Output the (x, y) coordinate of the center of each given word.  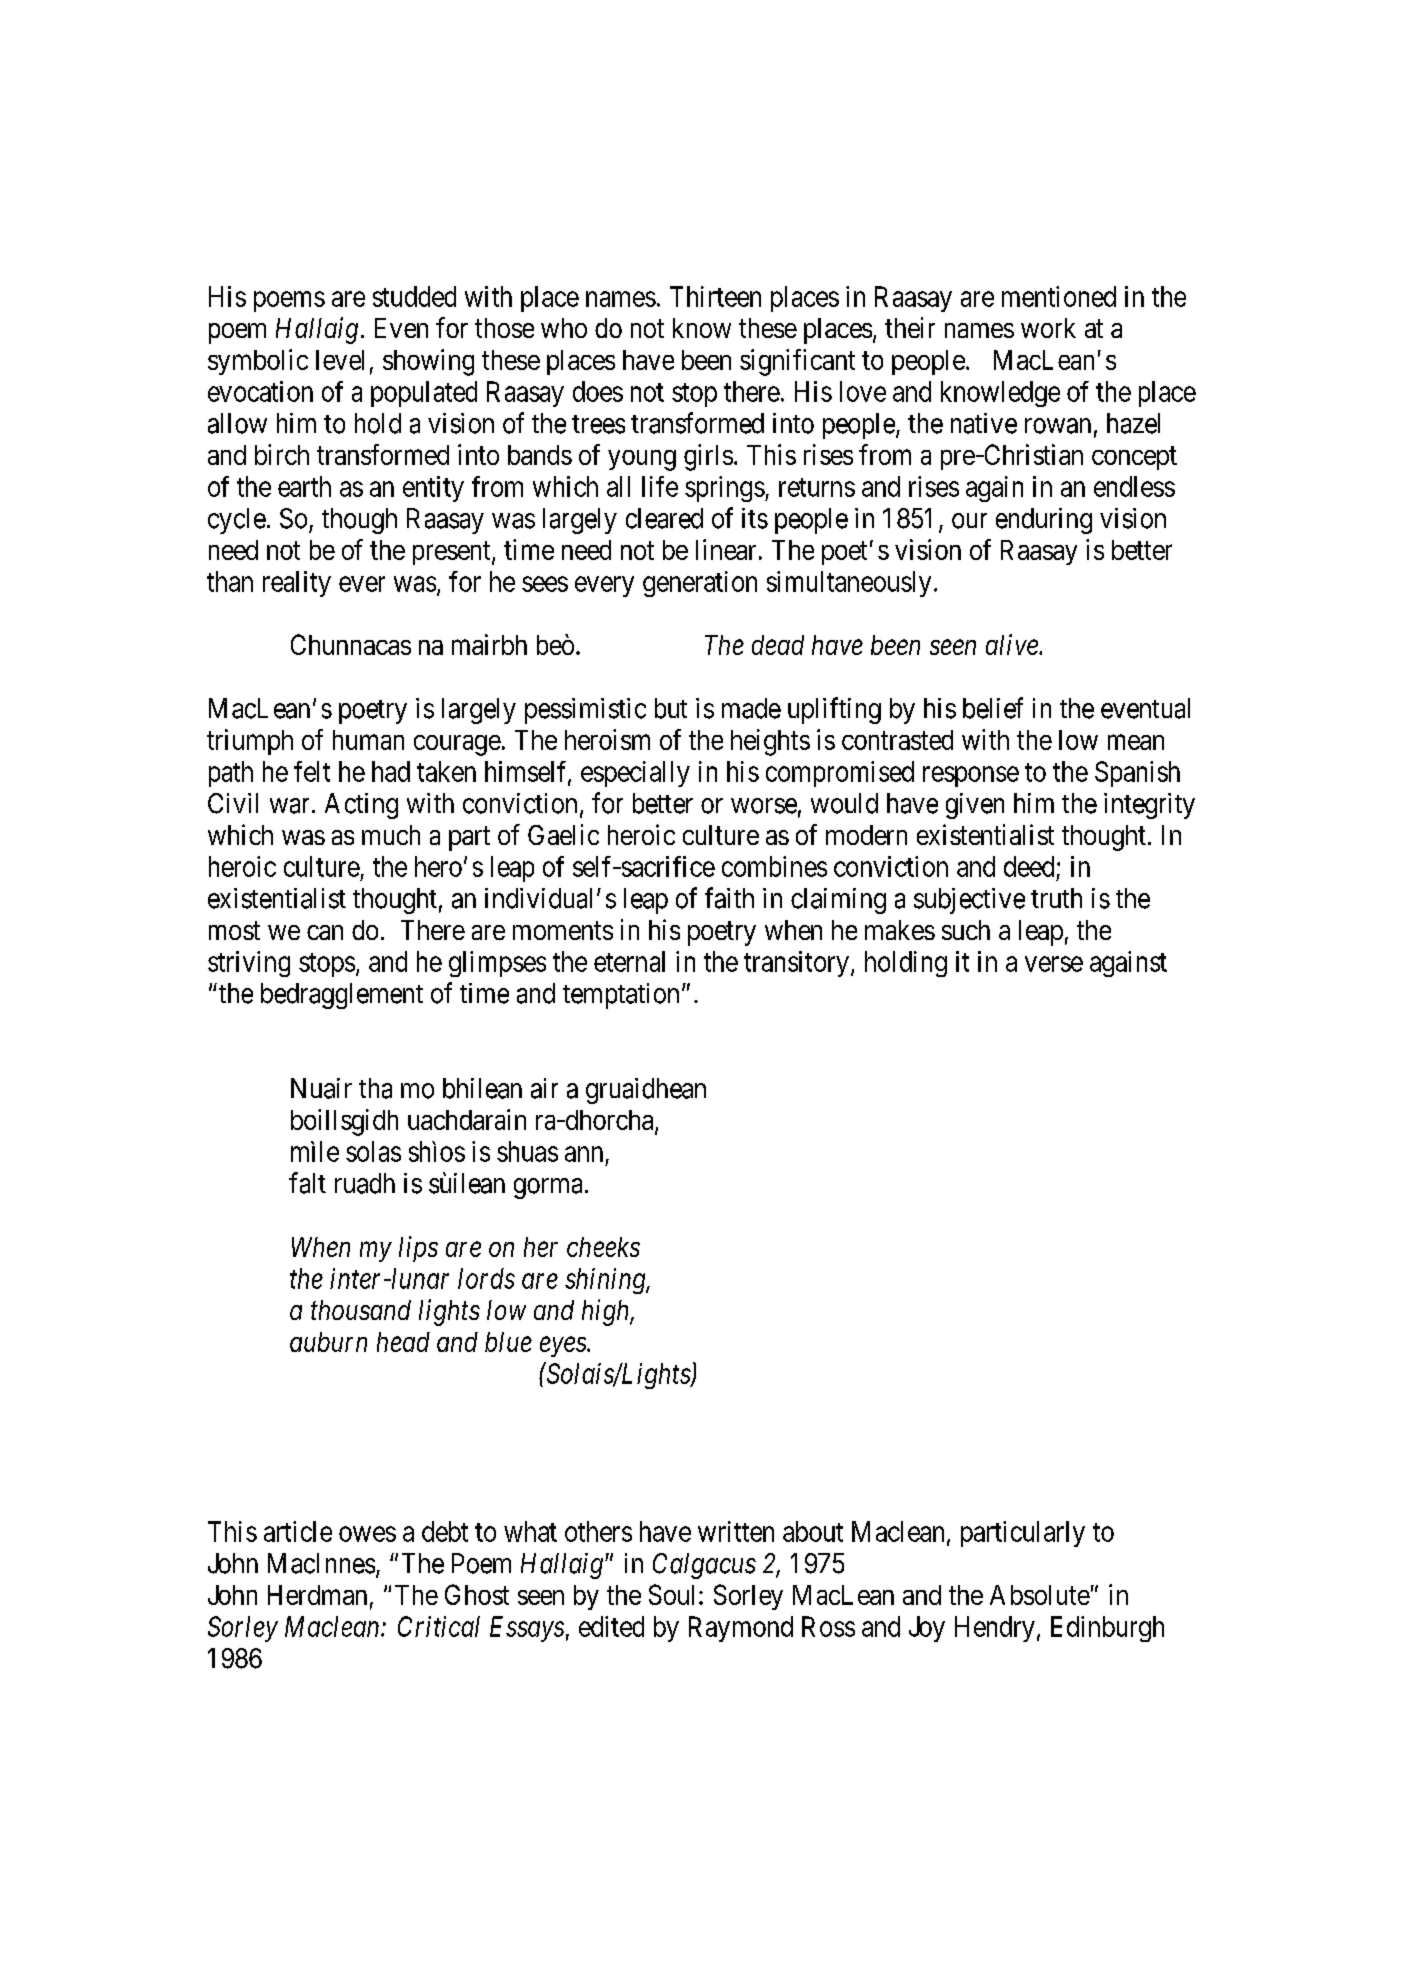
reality (297, 584)
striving (249, 964)
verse (1054, 964)
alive (1013, 644)
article (298, 1531)
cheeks (603, 1247)
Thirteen (715, 296)
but (671, 708)
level (340, 360)
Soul (674, 1594)
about (813, 1531)
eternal (629, 961)
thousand (361, 1310)
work (1048, 328)
